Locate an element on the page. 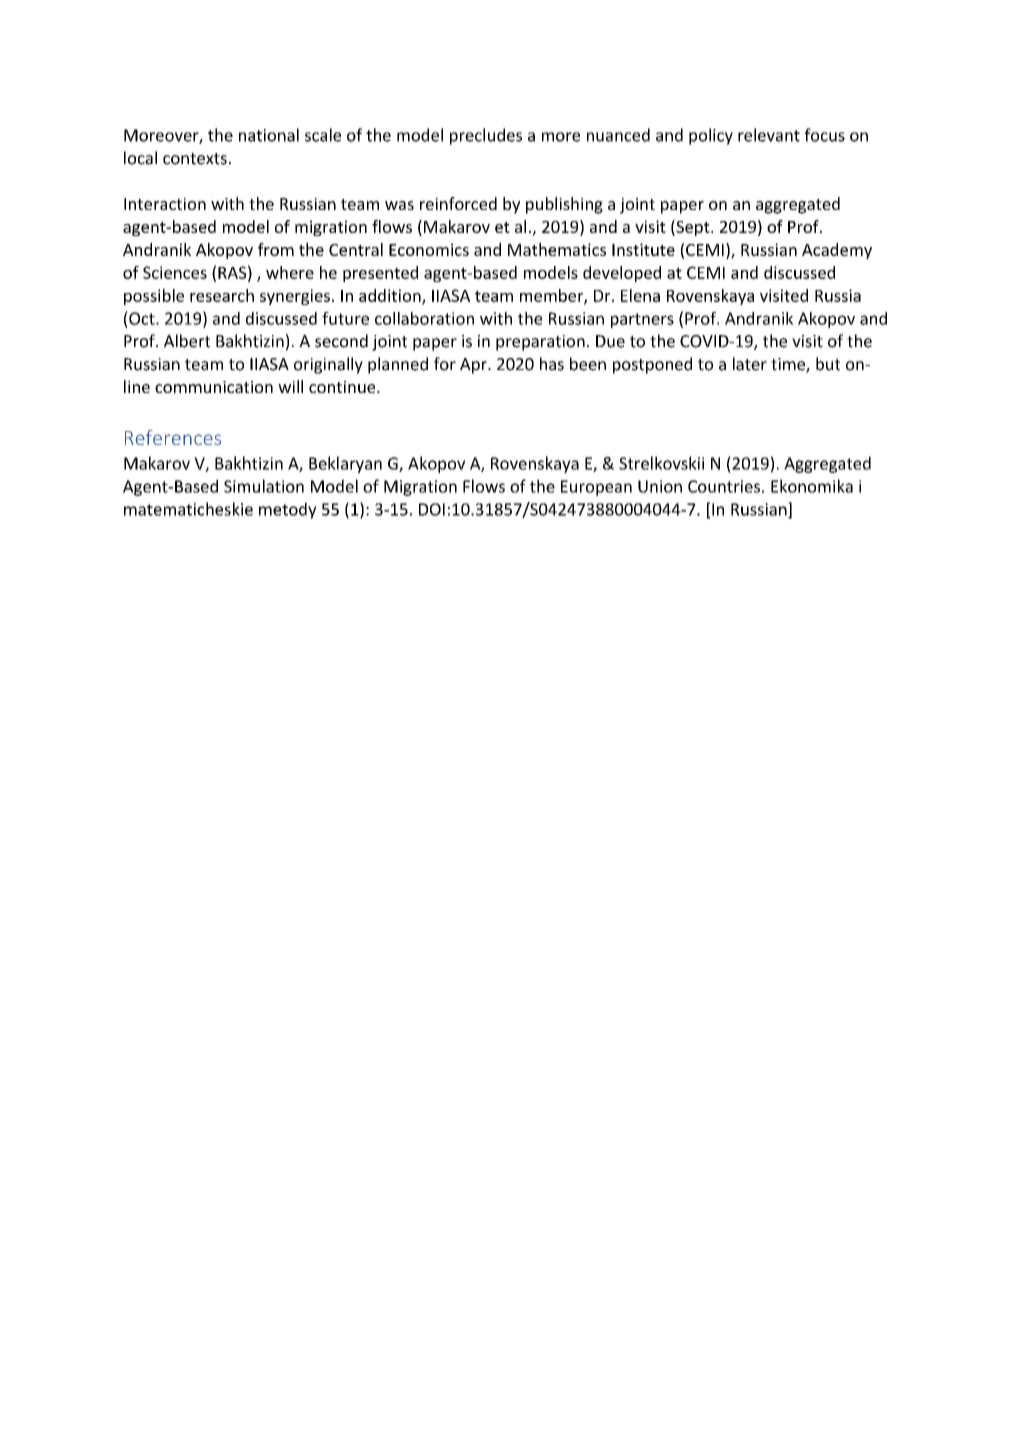 The height and width of the document is (1436, 1015). precludes is located at coordinates (486, 136).
